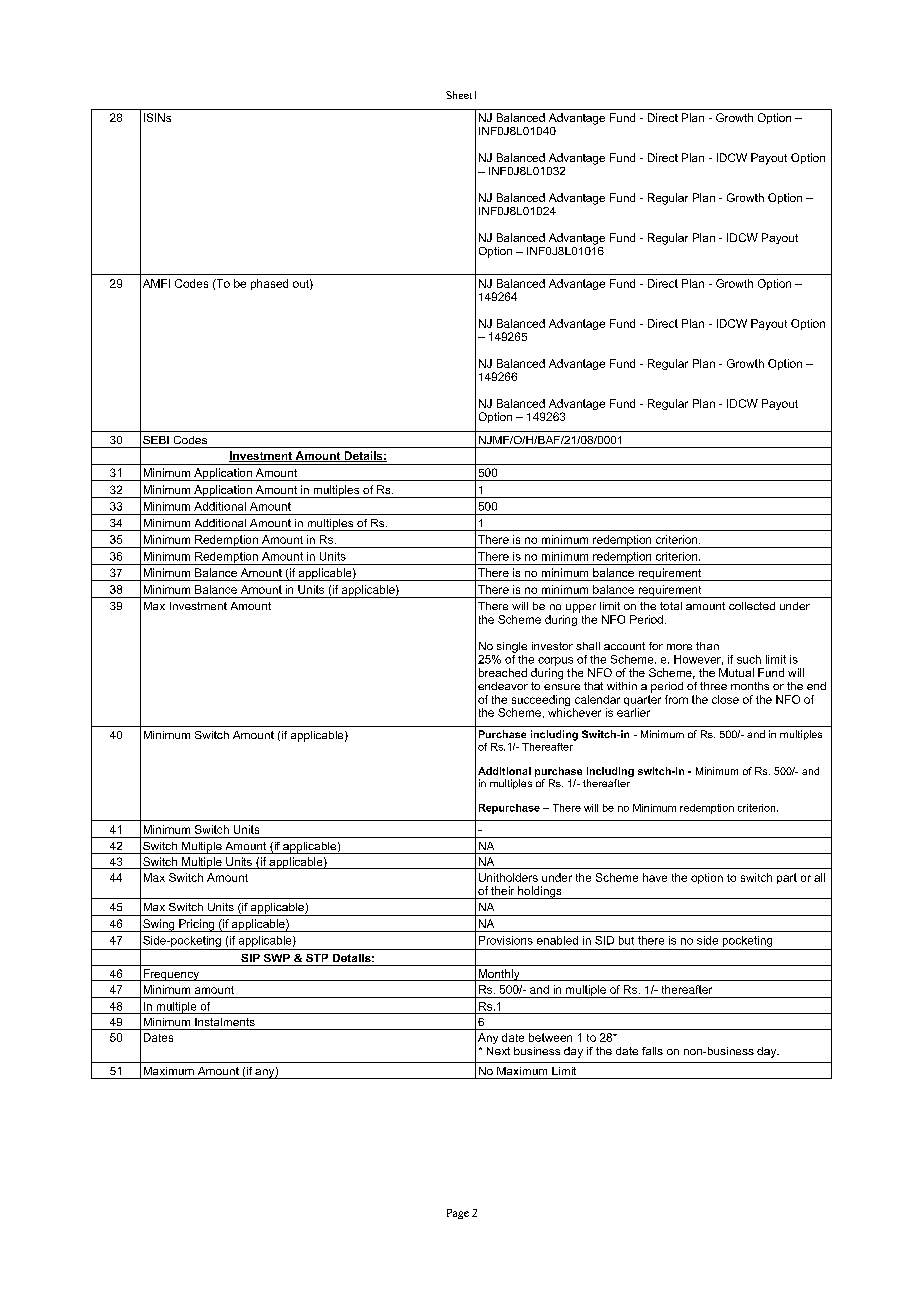 This screenshot has width=924, height=1308. I want to click on Monthly, so click(499, 975).
